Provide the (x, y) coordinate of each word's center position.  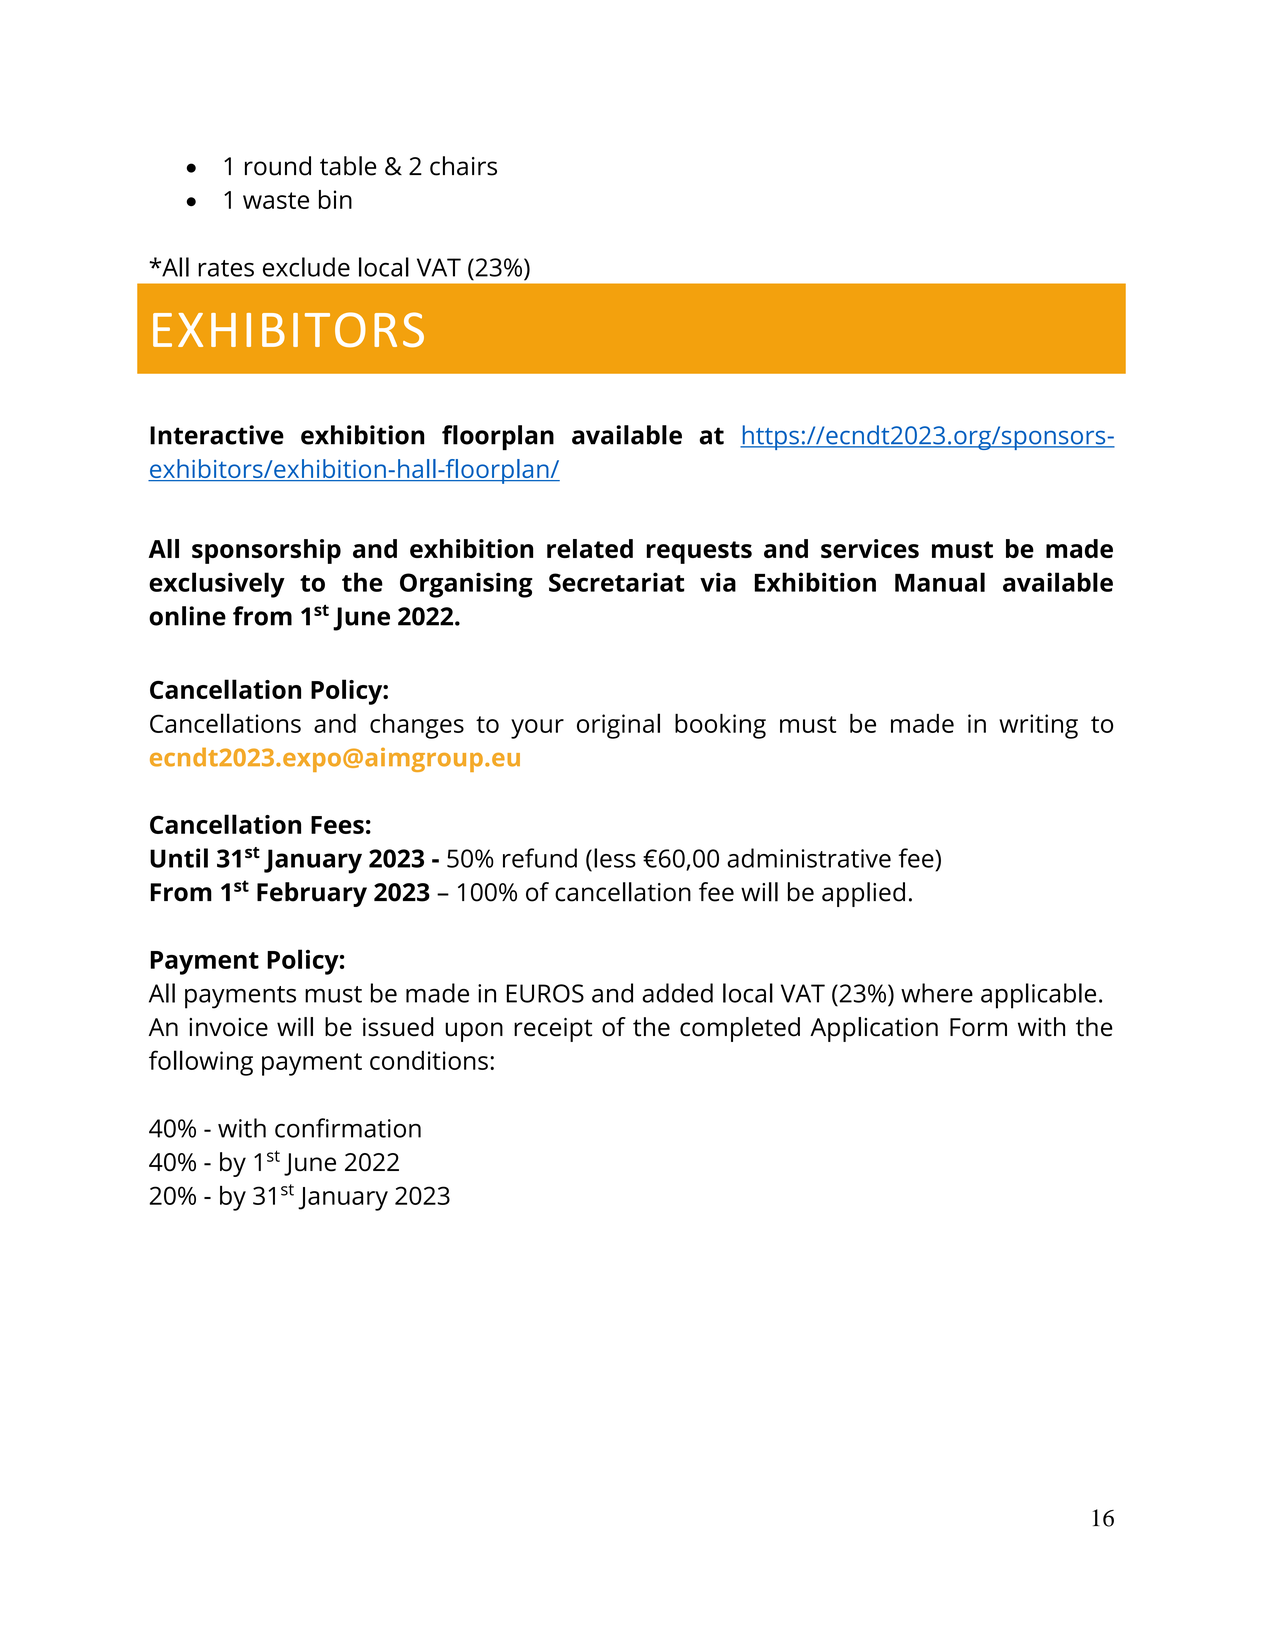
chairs (463, 166)
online (187, 616)
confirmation (348, 1128)
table (348, 166)
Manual (940, 582)
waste (276, 200)
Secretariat (616, 582)
